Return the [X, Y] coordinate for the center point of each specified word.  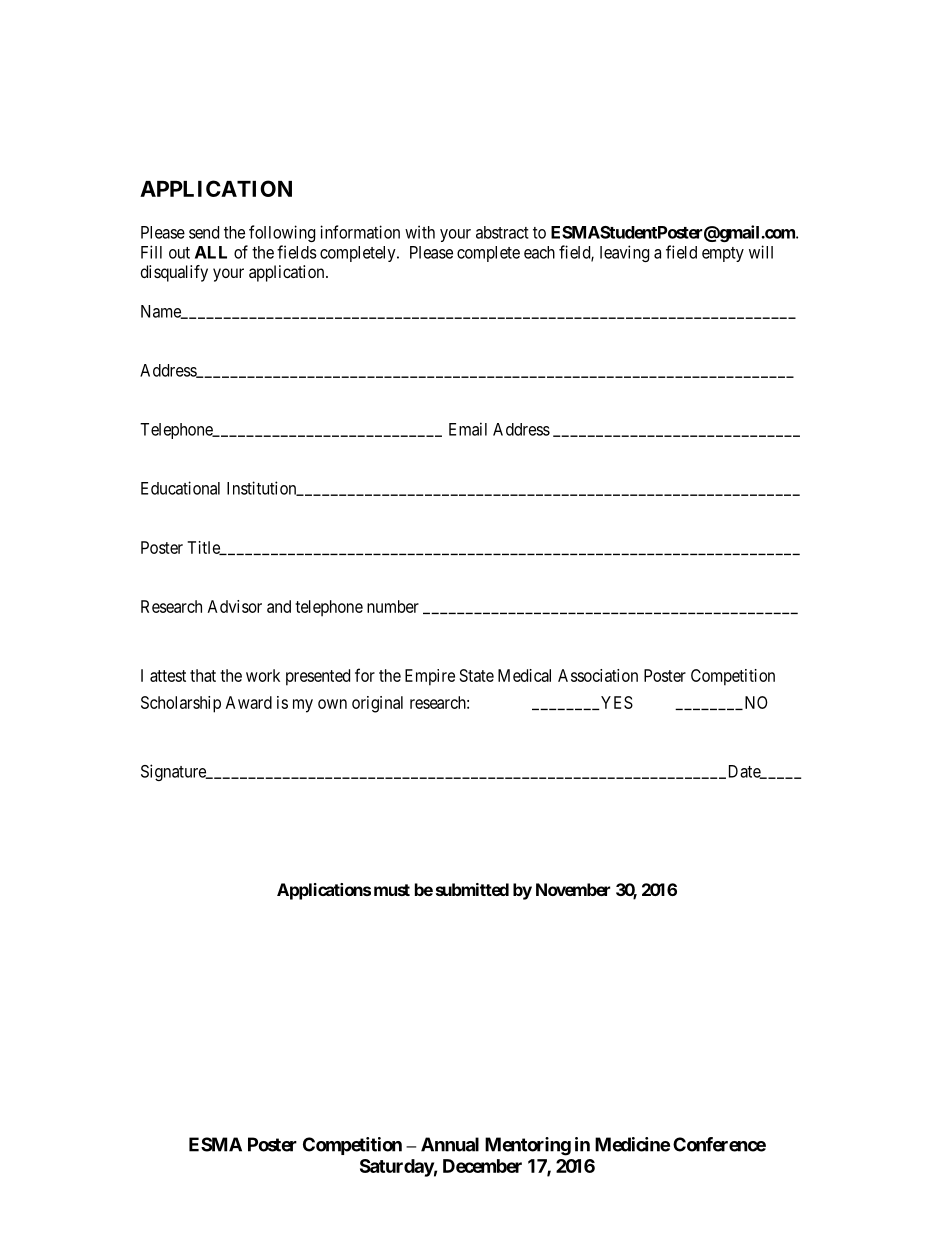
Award [249, 702]
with [420, 232]
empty [723, 254]
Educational [180, 488]
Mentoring [528, 1146]
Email [468, 429]
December [482, 1166]
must [392, 890]
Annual [450, 1144]
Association [598, 675]
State [477, 675]
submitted [472, 889]
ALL [211, 252]
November [573, 889]
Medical [524, 675]
